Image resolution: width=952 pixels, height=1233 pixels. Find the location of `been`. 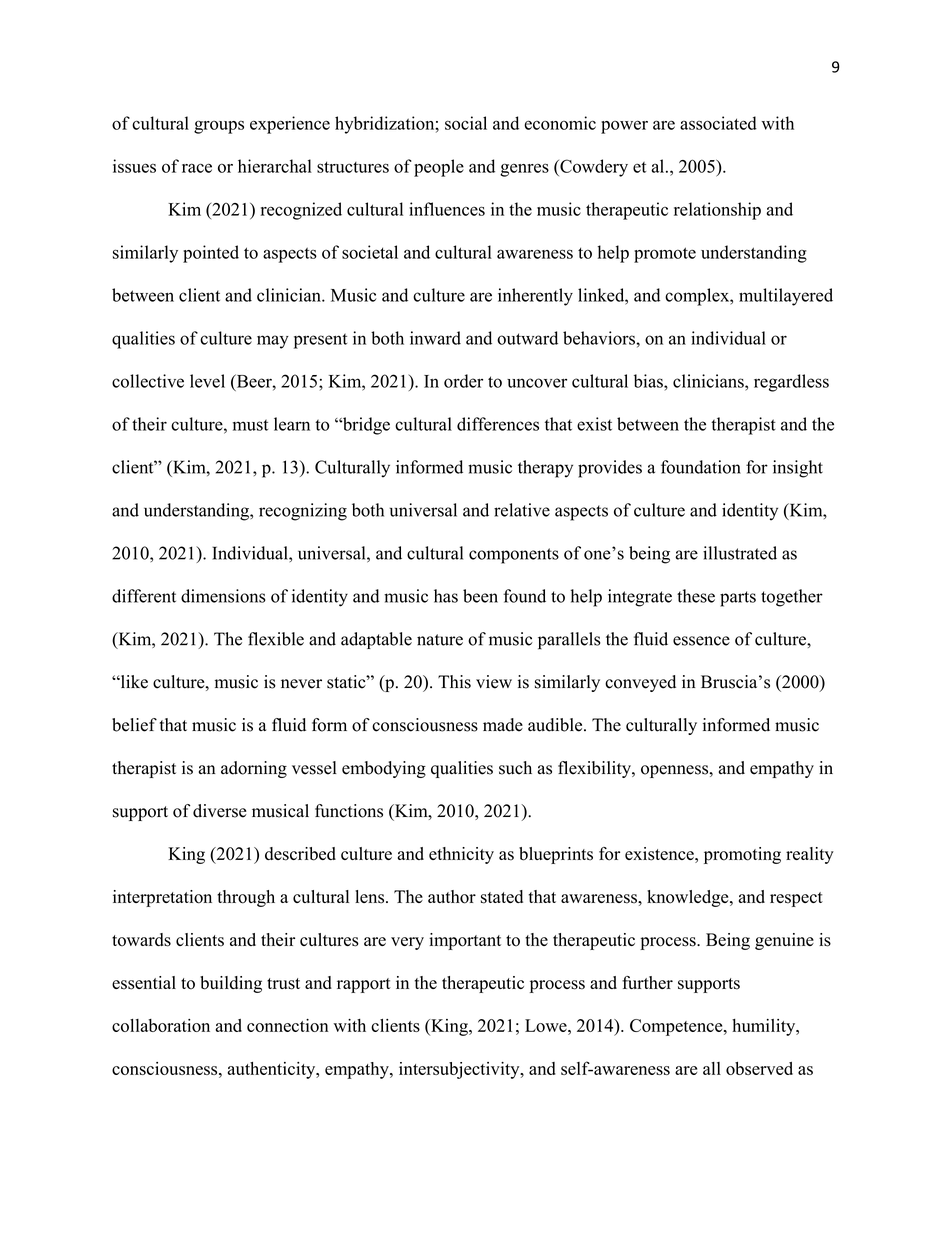

been is located at coordinates (480, 596).
